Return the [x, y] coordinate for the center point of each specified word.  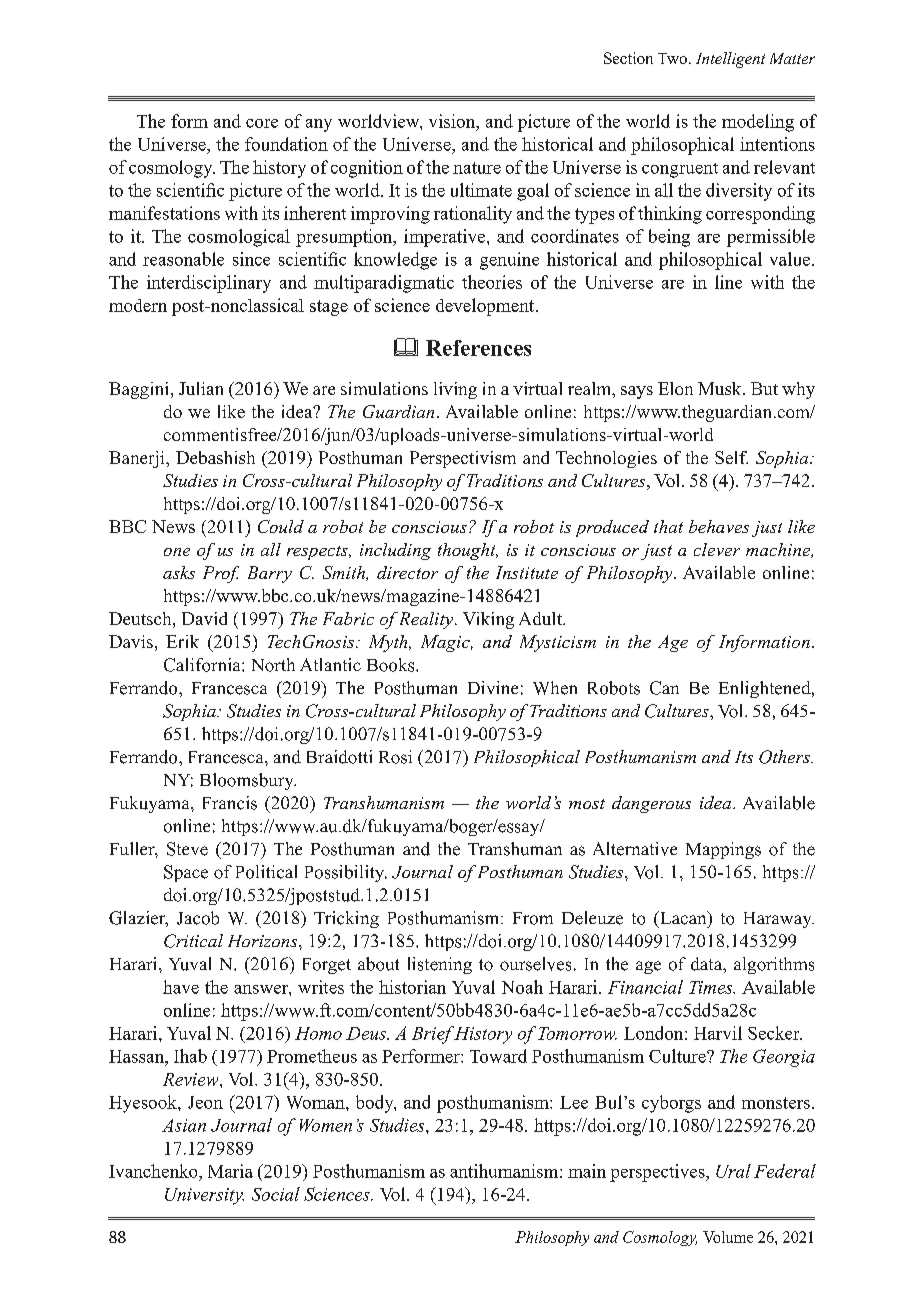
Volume [728, 1237]
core [262, 123]
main [587, 1171]
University [204, 1196]
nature [477, 168]
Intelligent [730, 60]
